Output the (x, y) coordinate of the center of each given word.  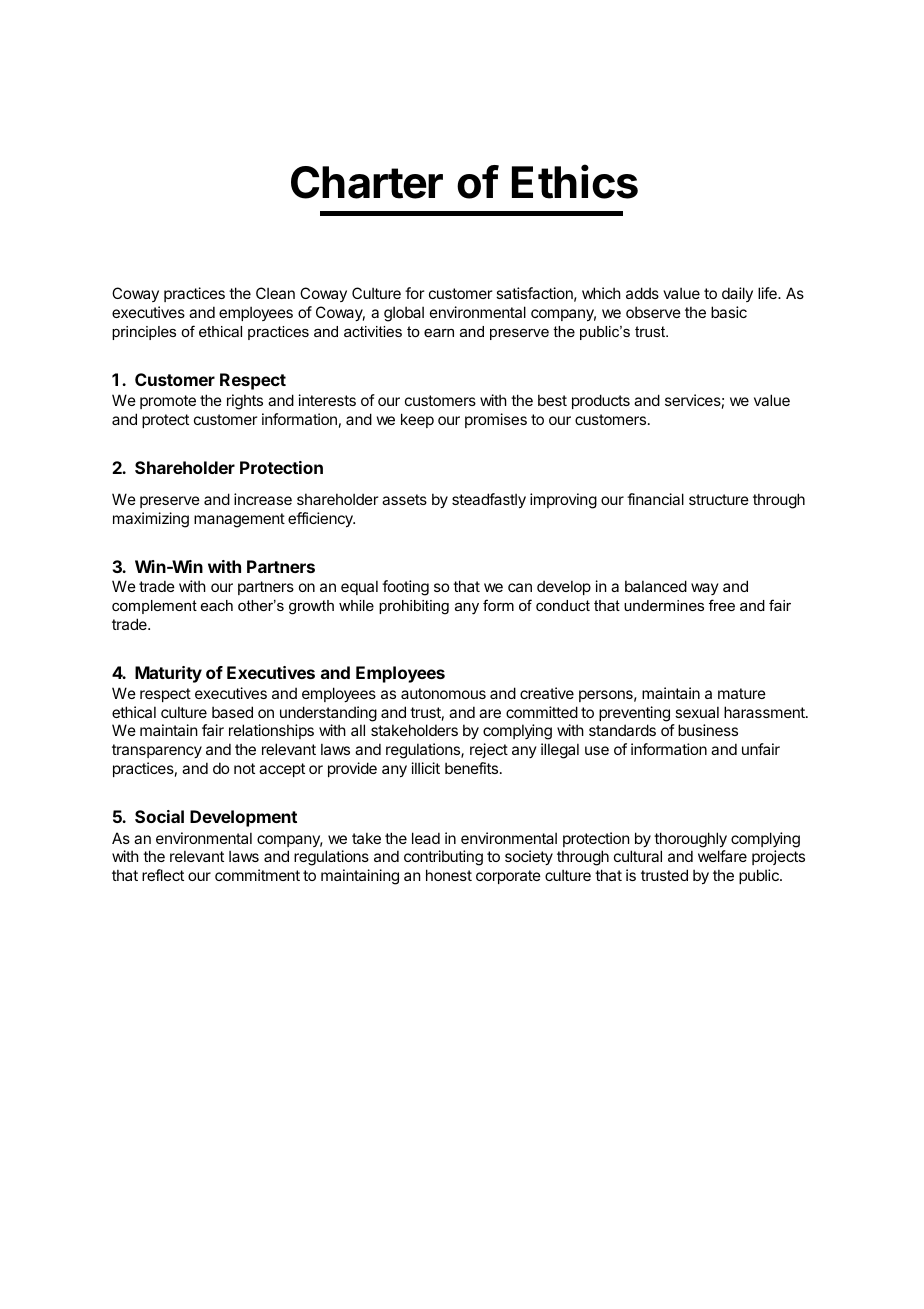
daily (737, 294)
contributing (443, 858)
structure (719, 499)
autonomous (443, 693)
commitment (257, 875)
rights (245, 402)
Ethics (575, 182)
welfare (722, 856)
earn (439, 333)
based (232, 712)
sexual (697, 712)
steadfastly (489, 500)
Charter (367, 182)
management (239, 520)
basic (729, 312)
